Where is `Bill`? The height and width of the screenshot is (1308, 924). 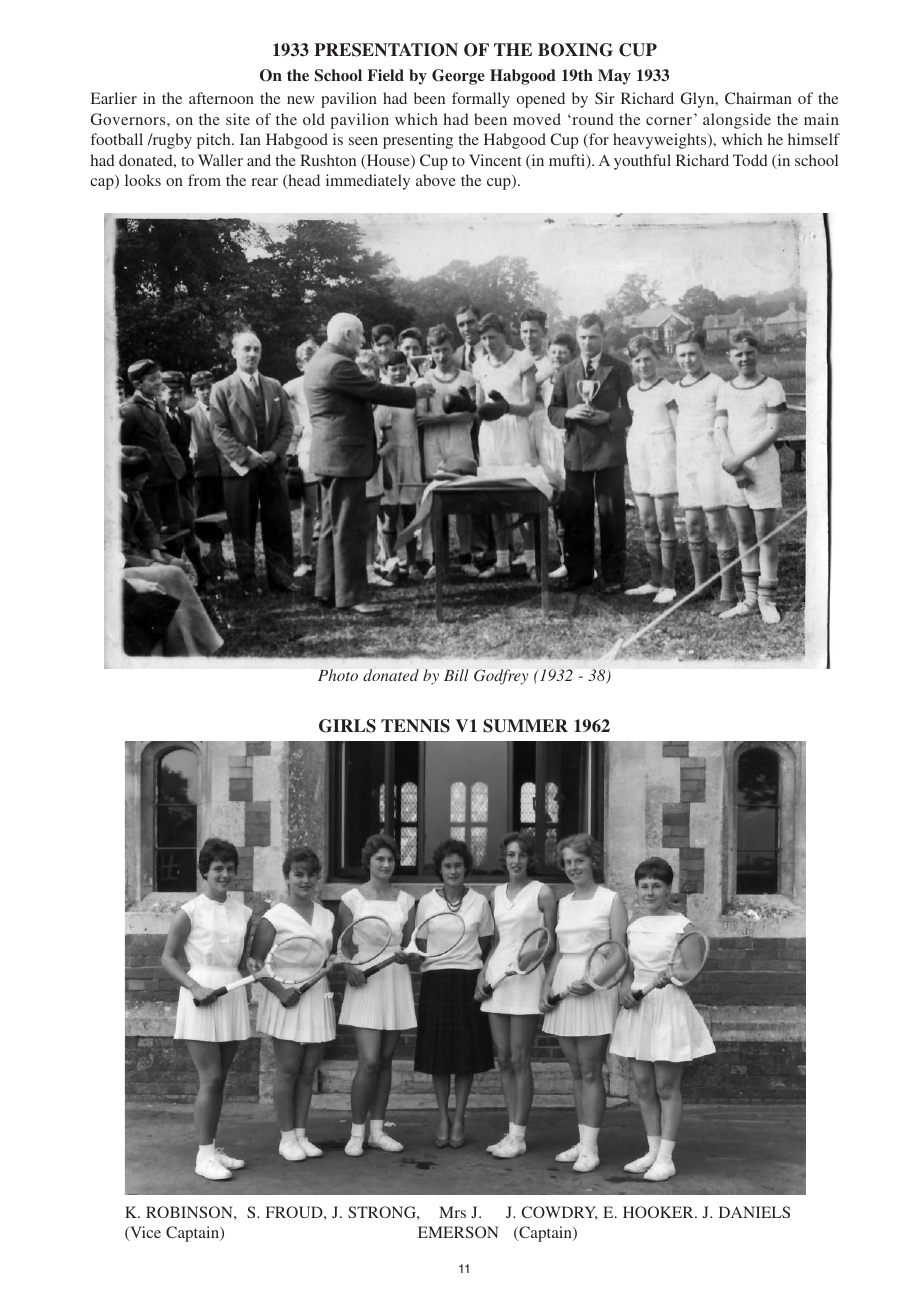 Bill is located at coordinates (456, 675).
